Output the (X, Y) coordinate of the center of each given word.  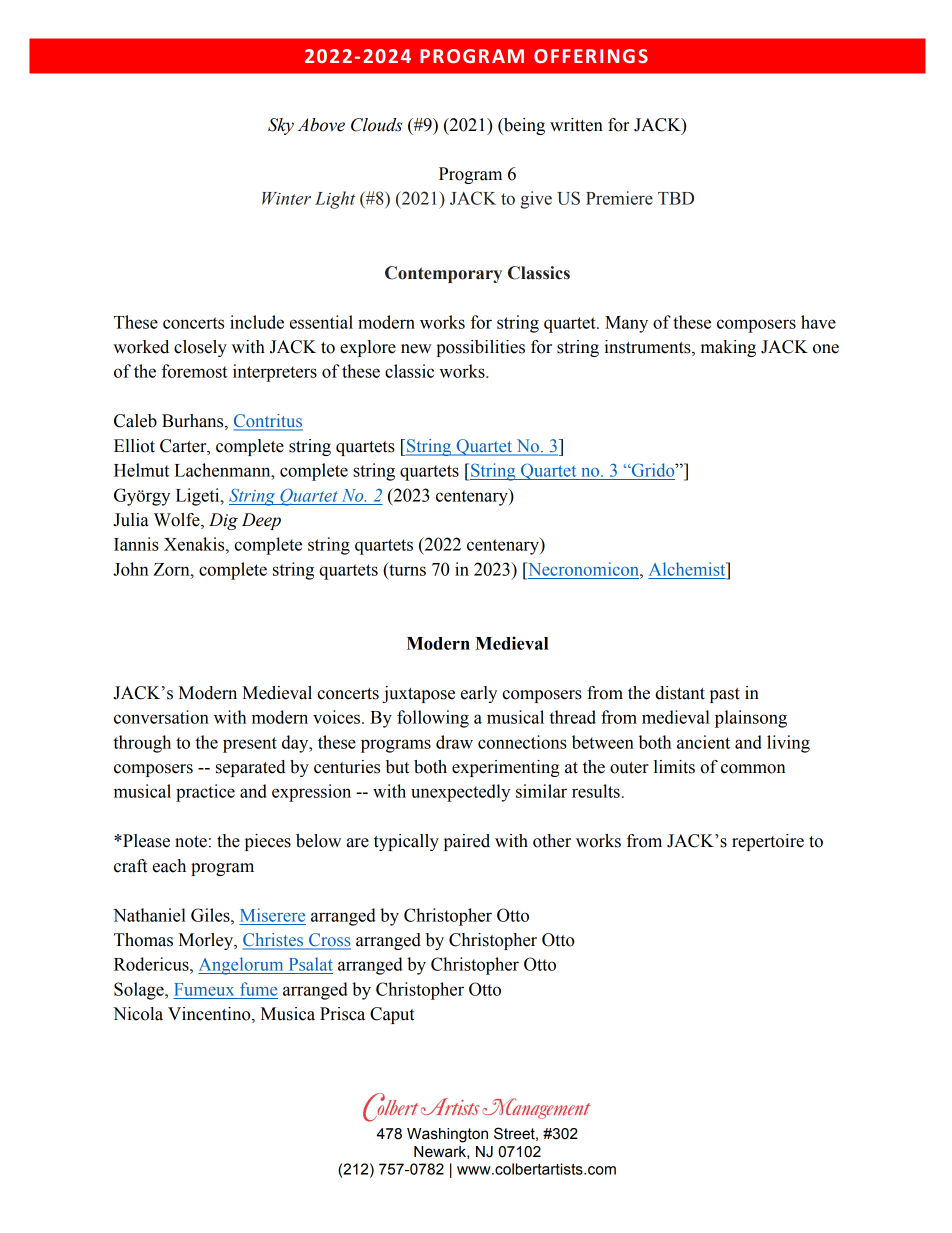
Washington (447, 1135)
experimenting (506, 768)
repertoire (768, 842)
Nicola (138, 1014)
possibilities (480, 348)
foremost (194, 371)
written (576, 125)
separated (250, 768)
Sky (281, 126)
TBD (676, 198)
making (728, 348)
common (753, 769)
